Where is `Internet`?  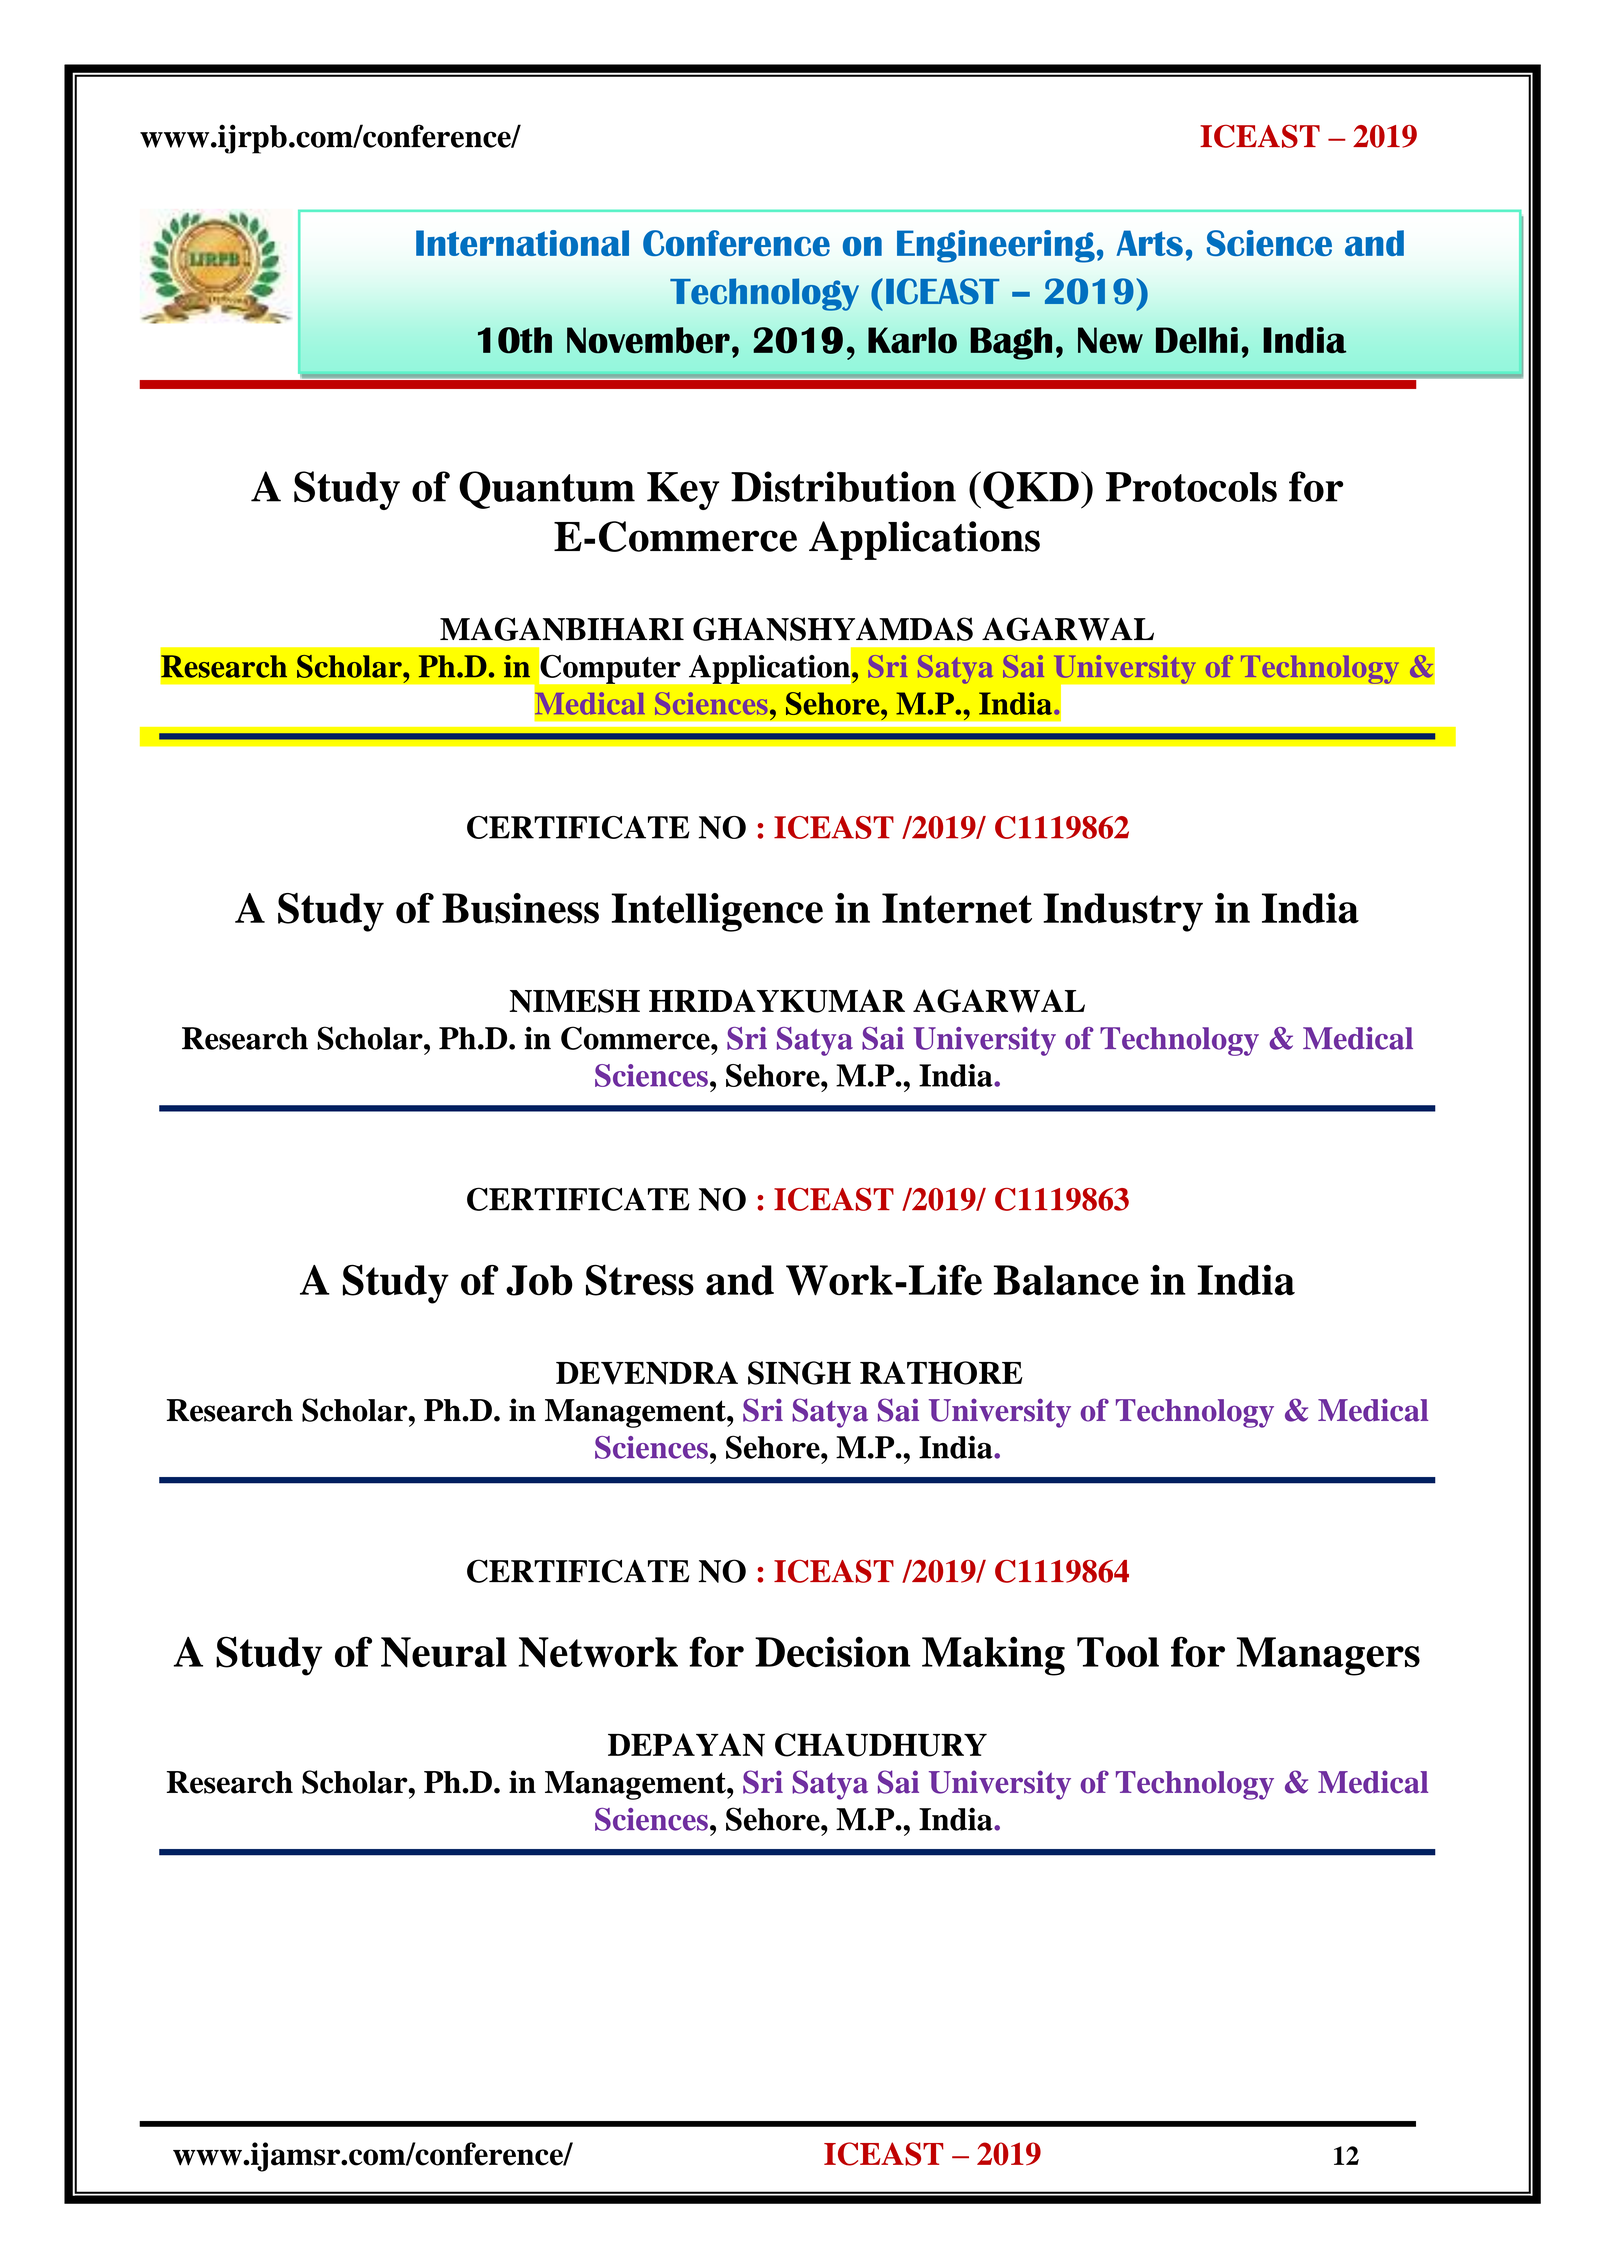 Internet is located at coordinates (957, 908).
